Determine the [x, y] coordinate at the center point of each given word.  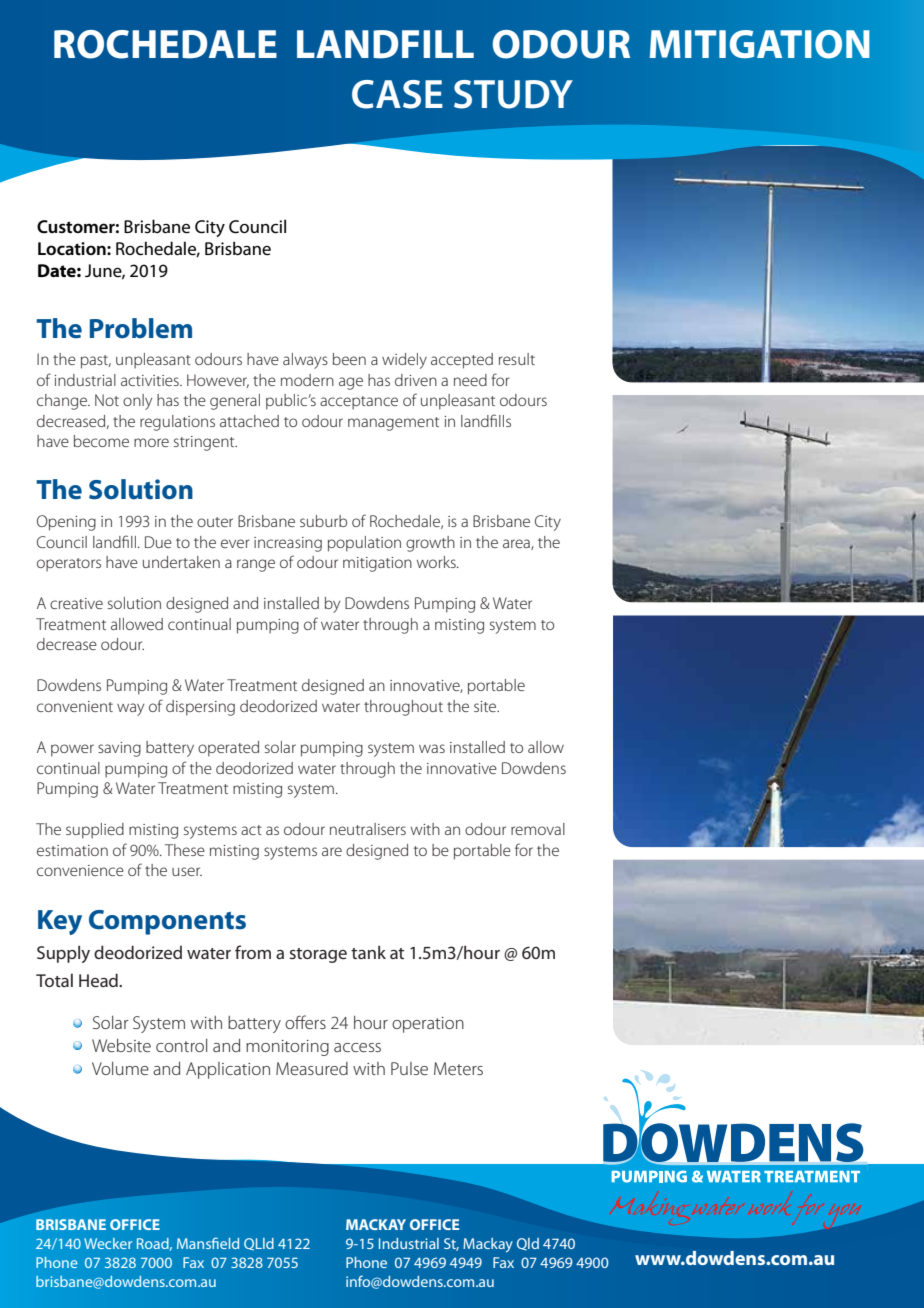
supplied [95, 831]
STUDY [513, 94]
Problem [141, 328]
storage [318, 955]
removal [538, 829]
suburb [323, 521]
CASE [397, 94]
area [517, 544]
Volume [120, 1068]
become [101, 441]
